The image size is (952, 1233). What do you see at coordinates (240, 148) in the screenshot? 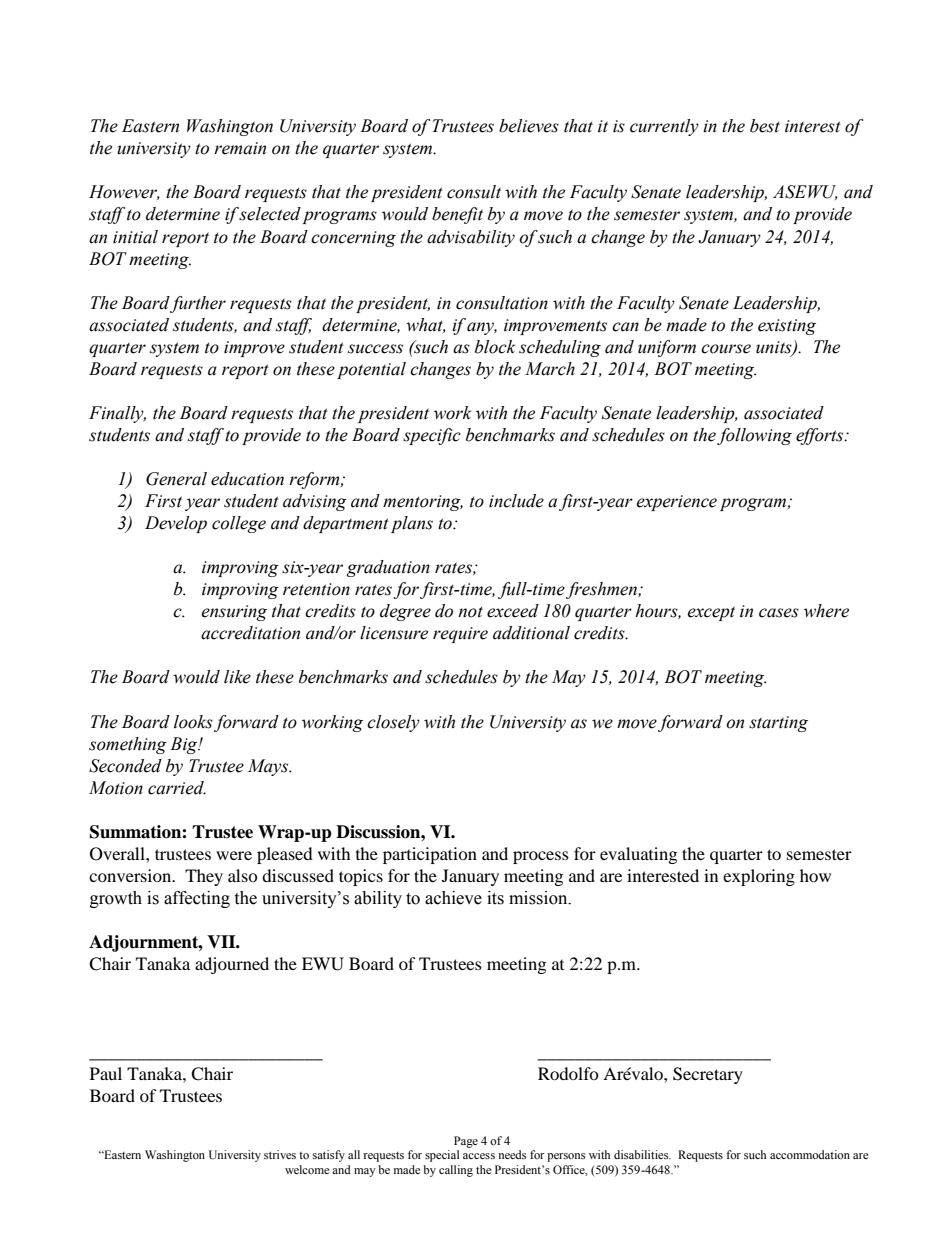
I see `remain` at bounding box center [240, 148].
